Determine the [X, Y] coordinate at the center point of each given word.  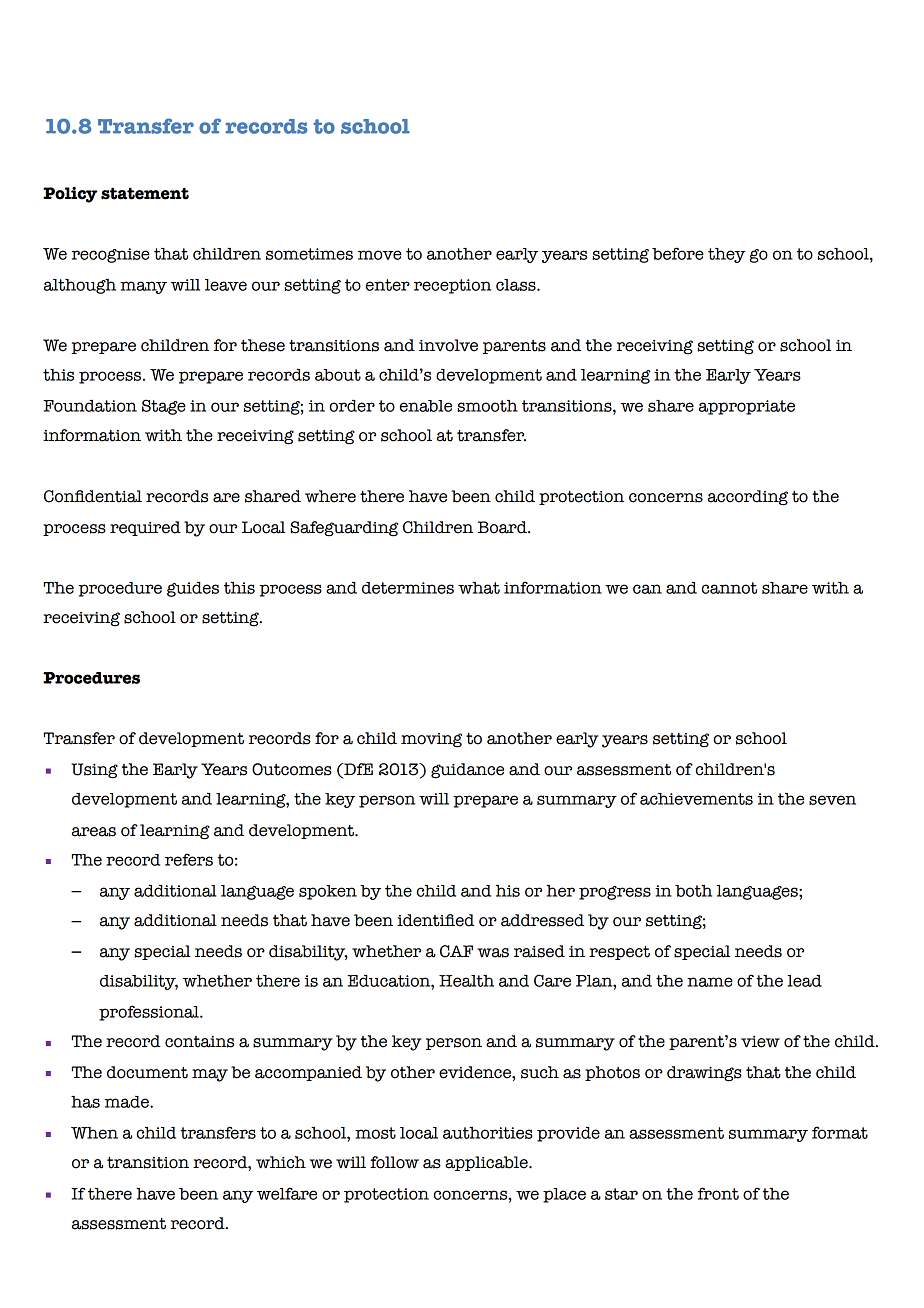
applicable [487, 1163]
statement [145, 193]
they [727, 255]
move [380, 255]
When [94, 1133]
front [718, 1193]
